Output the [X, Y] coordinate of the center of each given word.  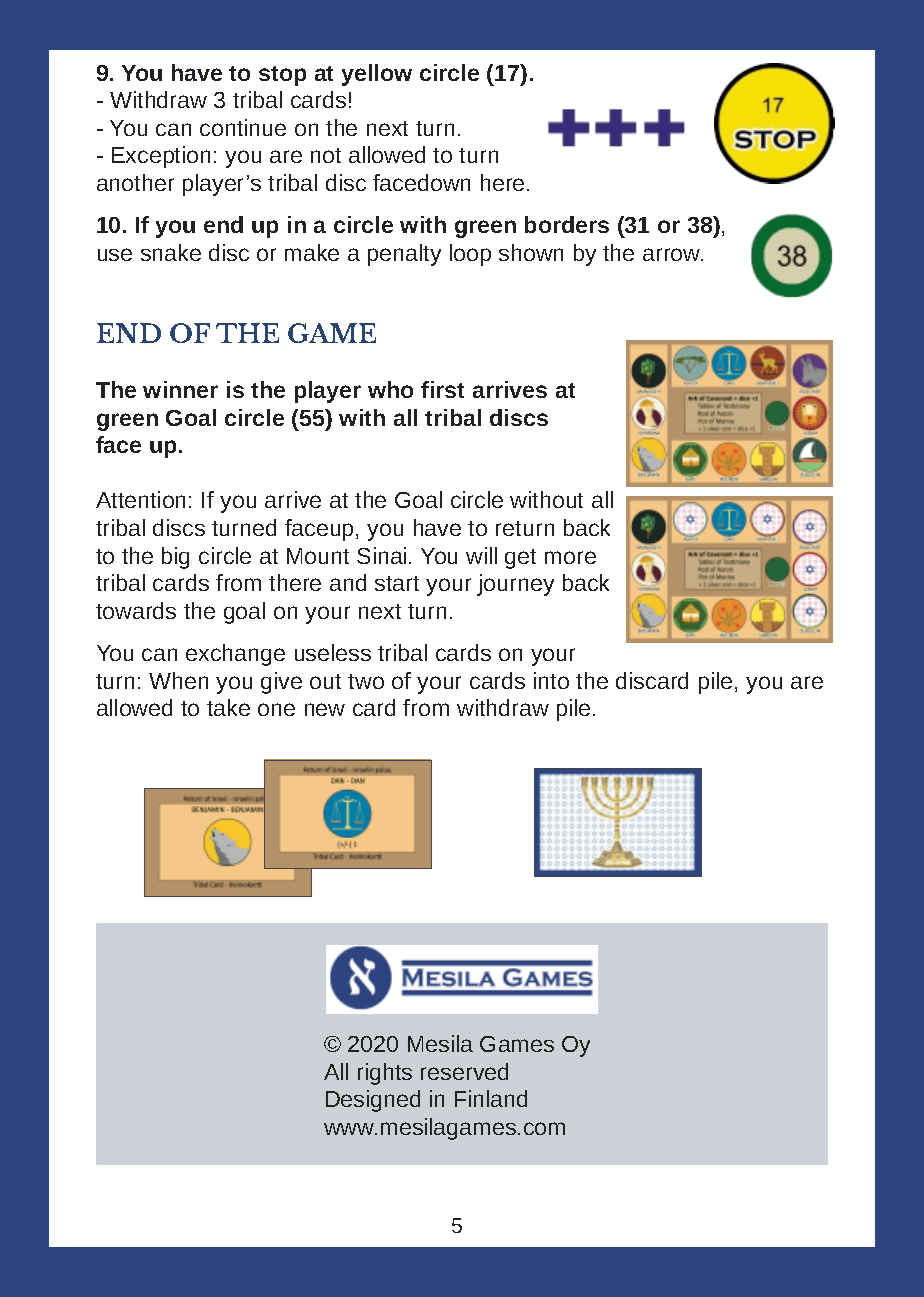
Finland [491, 1098]
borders [567, 224]
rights [385, 1074]
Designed [373, 1101]
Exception [161, 157]
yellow [377, 75]
